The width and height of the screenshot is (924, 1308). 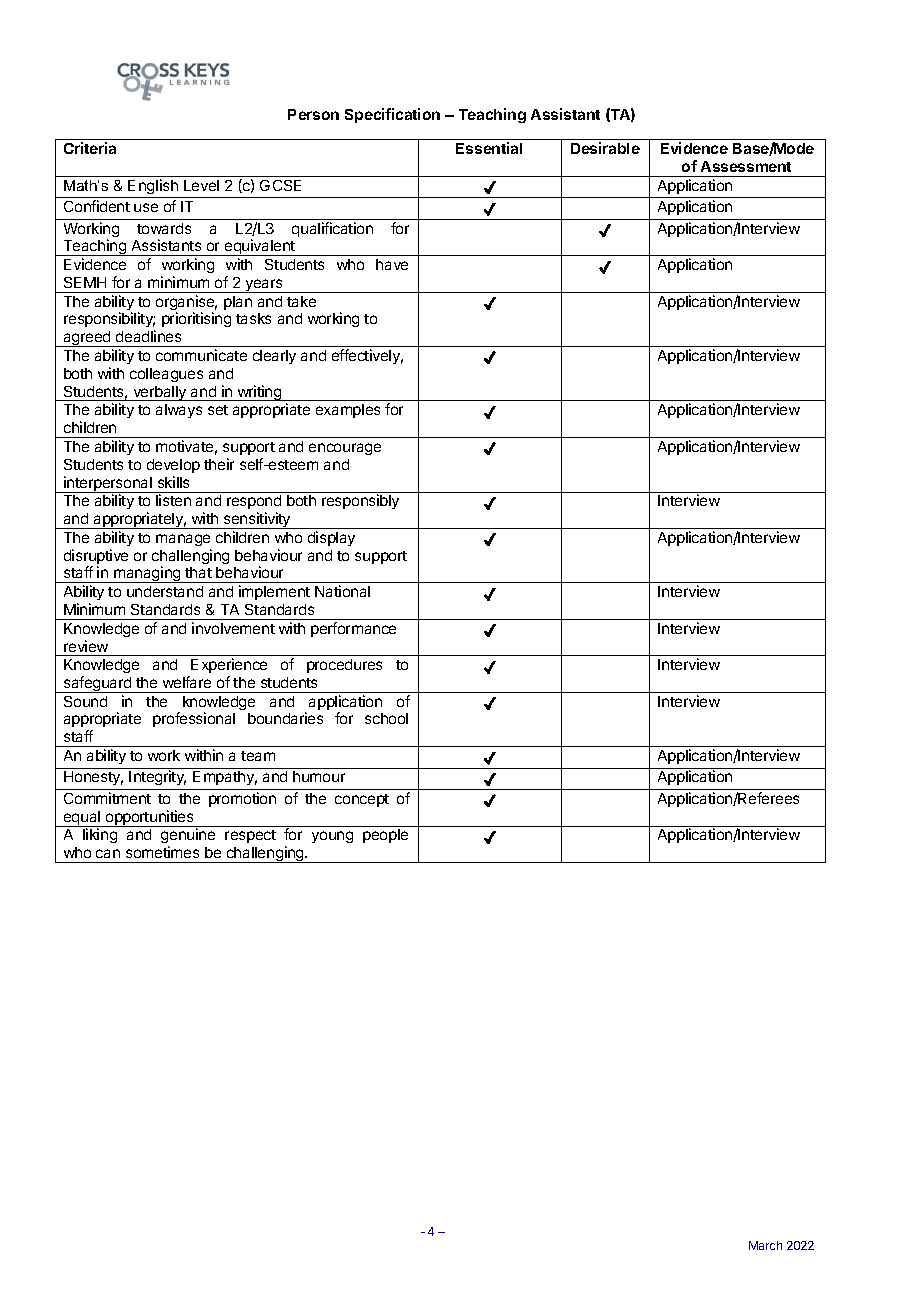 What do you see at coordinates (765, 1245) in the screenshot?
I see `March` at bounding box center [765, 1245].
